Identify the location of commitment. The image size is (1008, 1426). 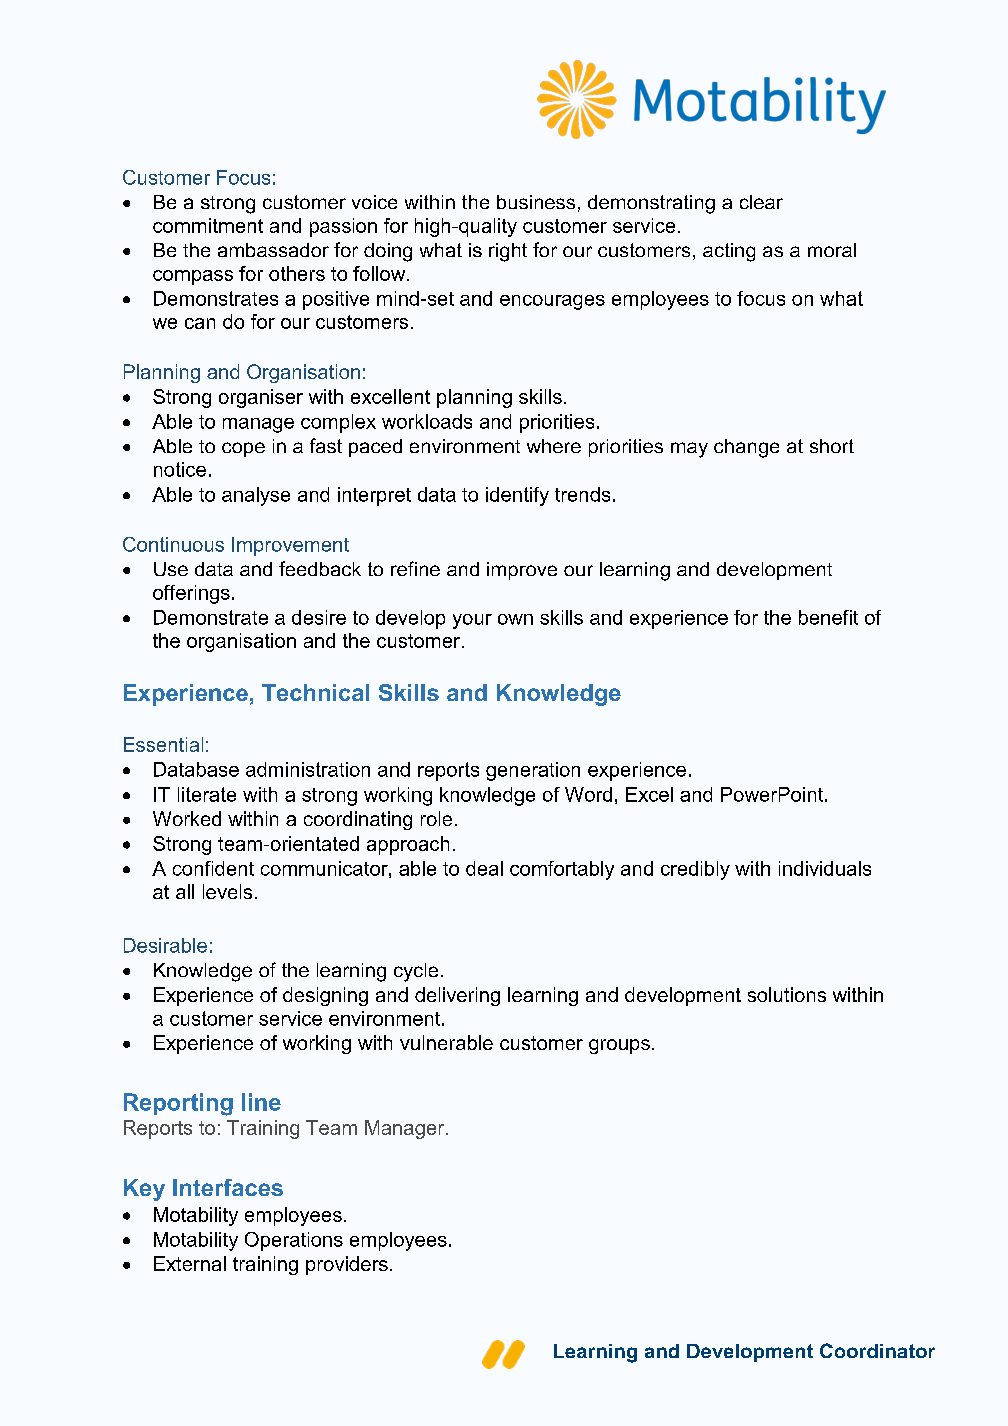
(208, 225).
